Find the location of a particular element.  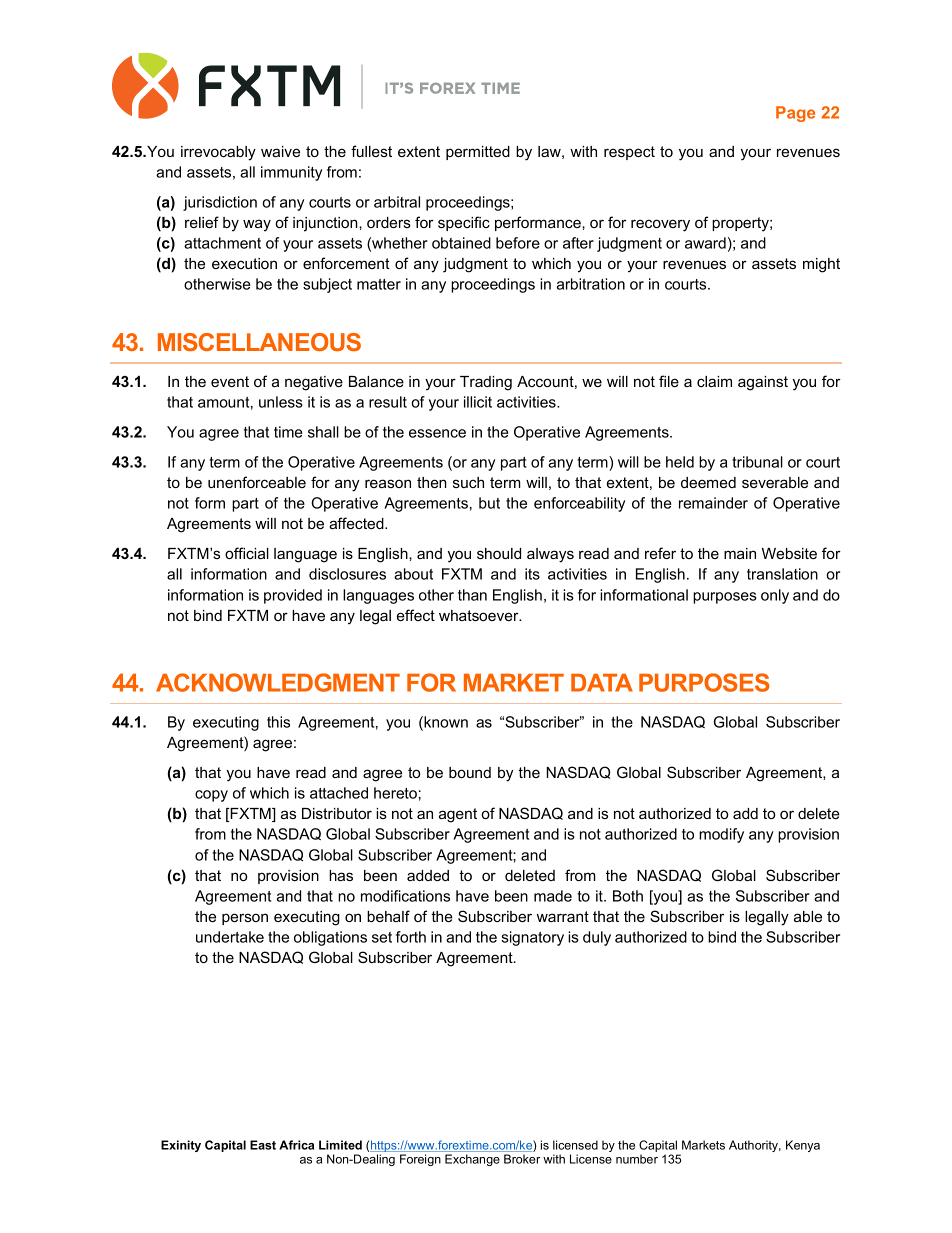

Broker is located at coordinates (522, 1159).
